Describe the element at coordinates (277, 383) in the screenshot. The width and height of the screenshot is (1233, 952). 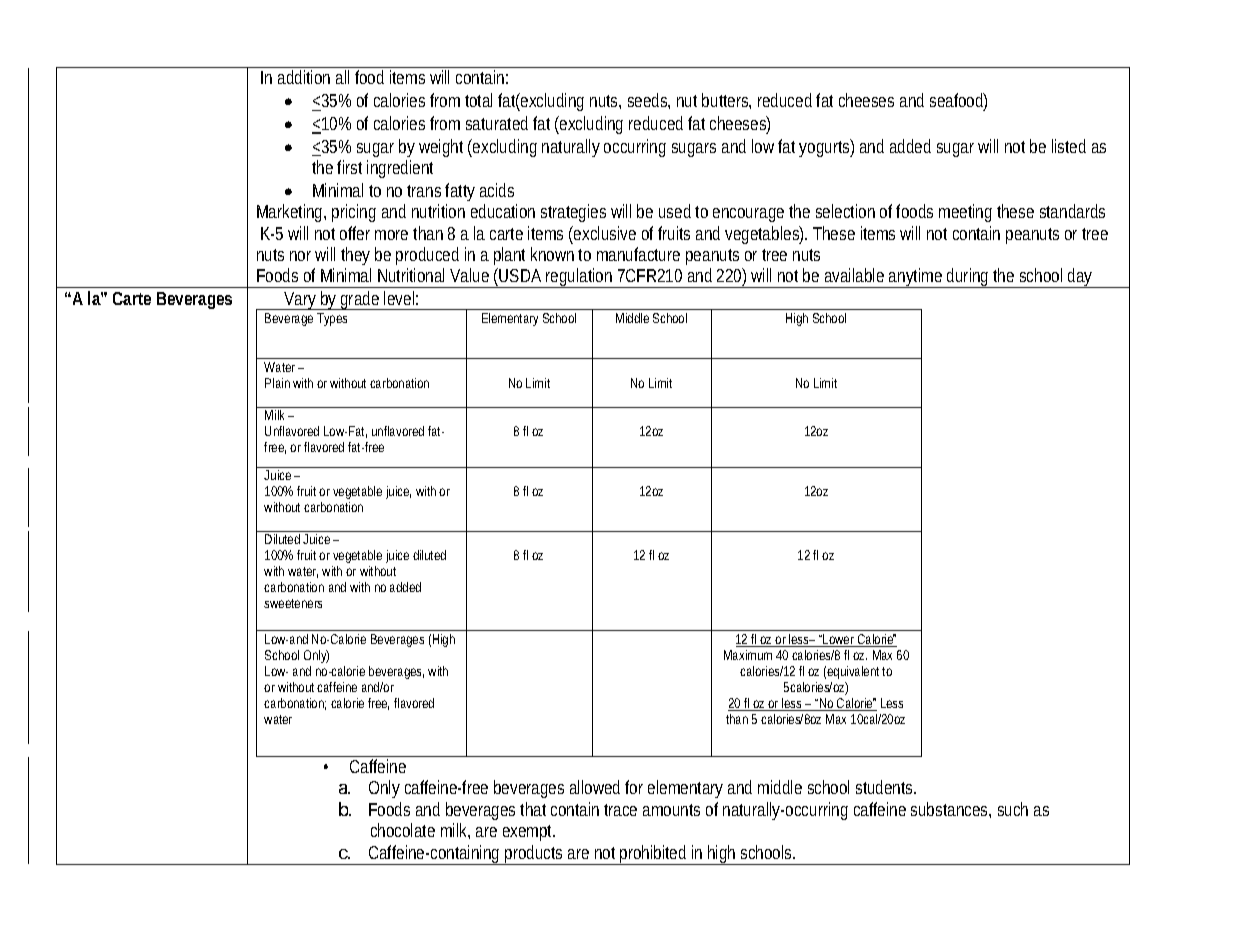
I see `Plain` at that location.
